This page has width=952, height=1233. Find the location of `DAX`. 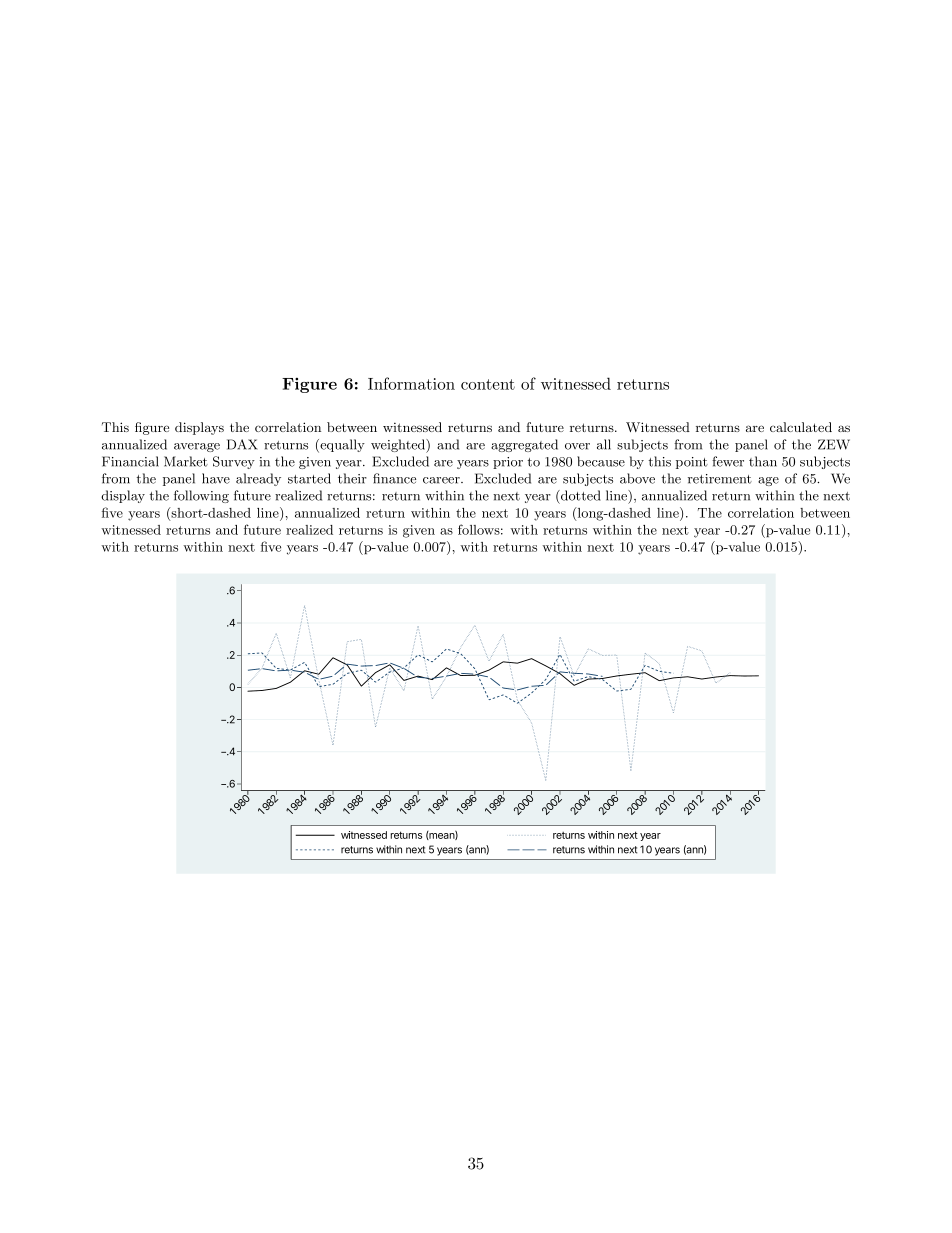

DAX is located at coordinates (242, 444).
